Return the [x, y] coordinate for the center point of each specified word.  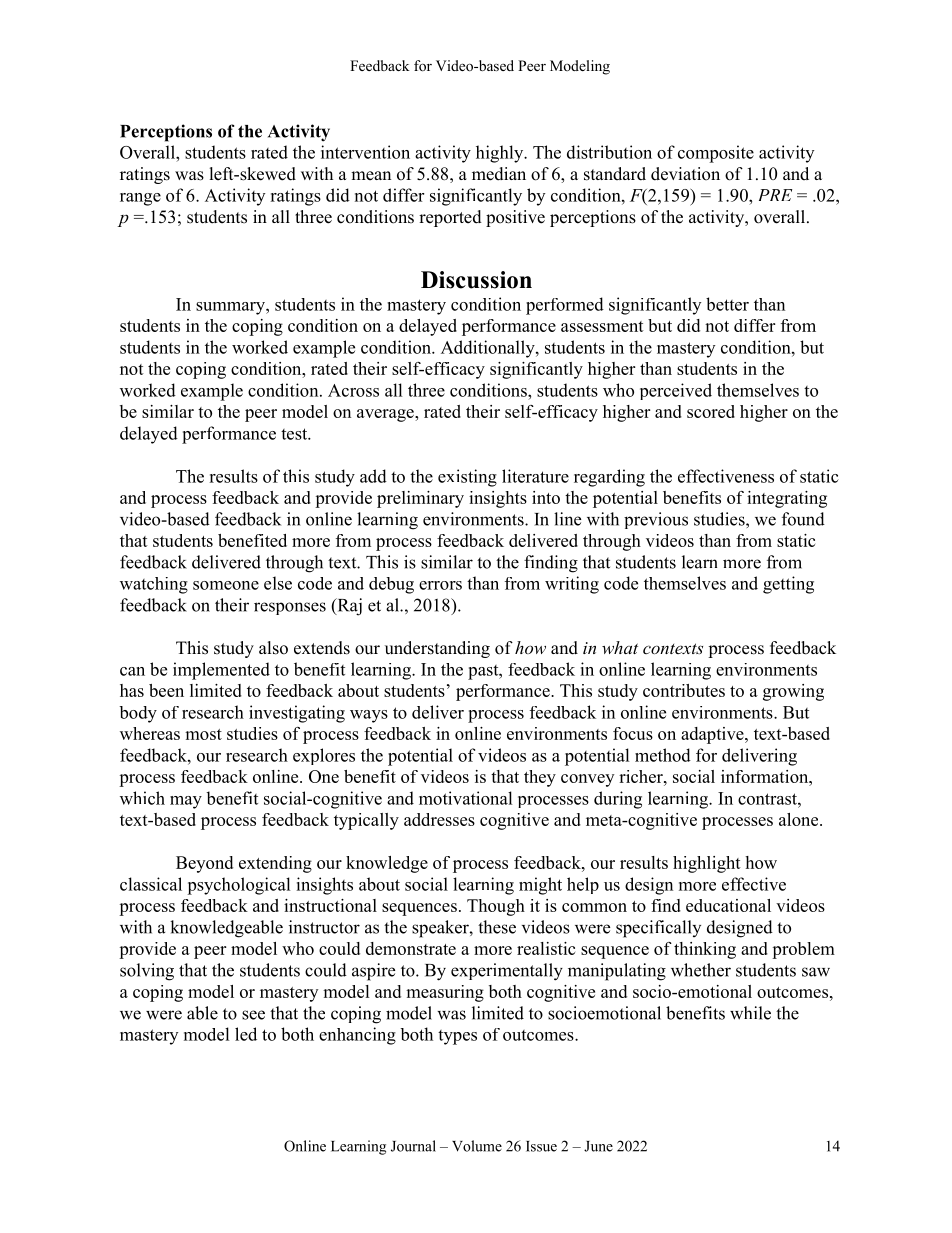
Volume [477, 1146]
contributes [684, 690]
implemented [221, 671]
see [253, 1015]
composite [716, 154]
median [499, 174]
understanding [437, 649]
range [140, 199]
